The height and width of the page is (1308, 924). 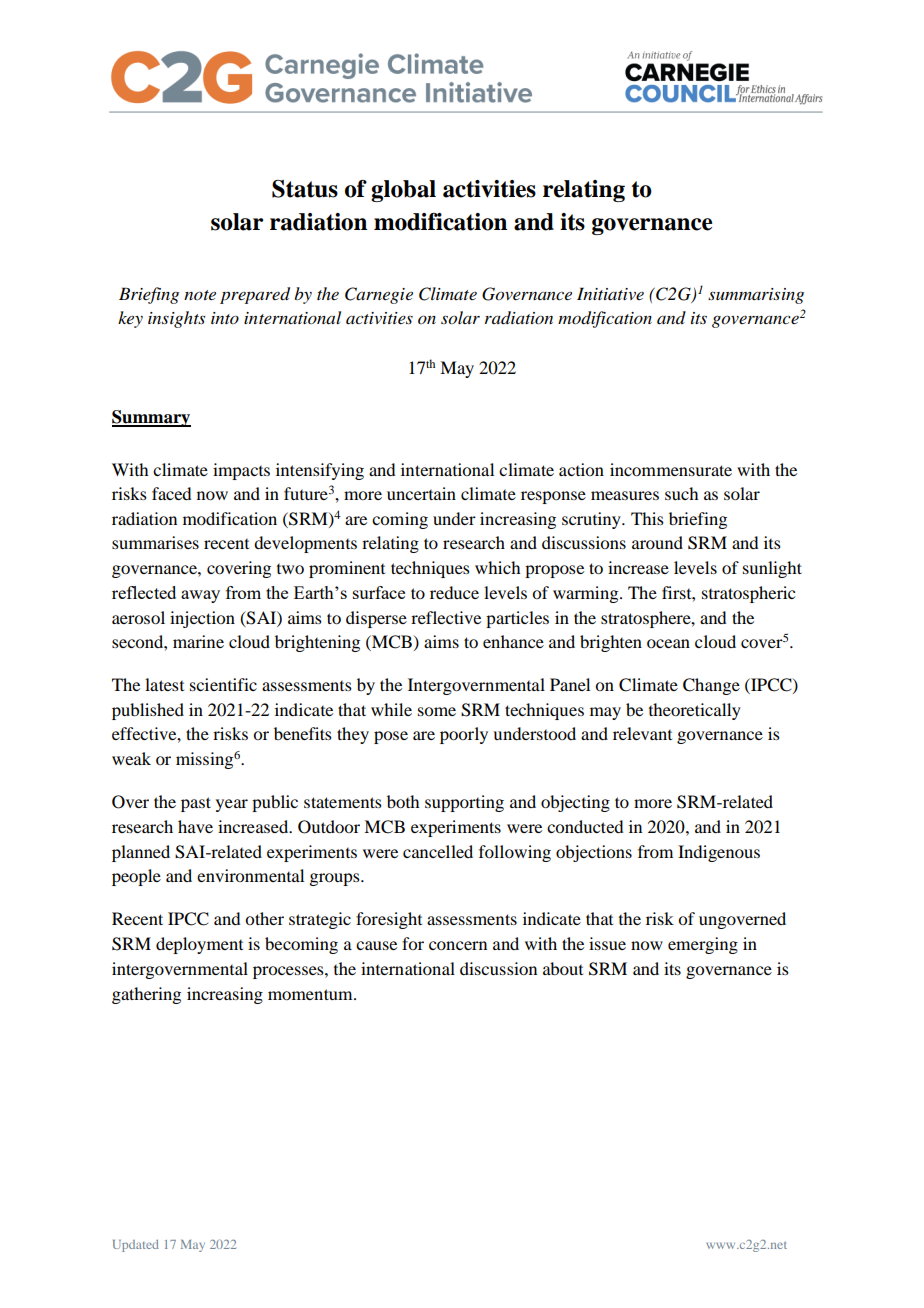 What do you see at coordinates (657, 542) in the page?
I see `around` at bounding box center [657, 542].
